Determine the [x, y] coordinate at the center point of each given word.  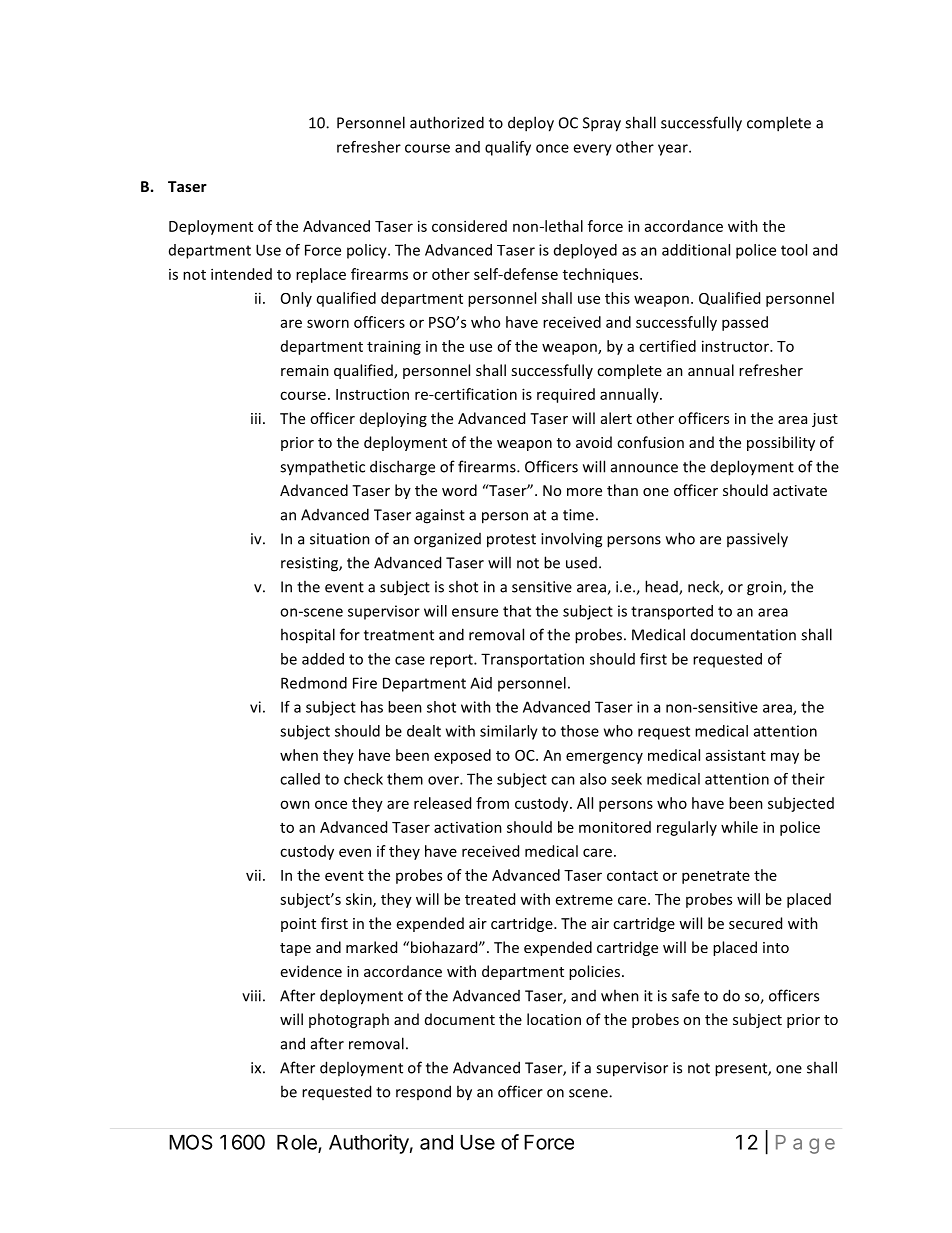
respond [423, 1092]
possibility [781, 443]
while [739, 827]
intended [241, 274]
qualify [508, 148]
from [492, 803]
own [295, 804]
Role [298, 1143]
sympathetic [322, 468]
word [459, 490]
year [674, 150]
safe [685, 995]
